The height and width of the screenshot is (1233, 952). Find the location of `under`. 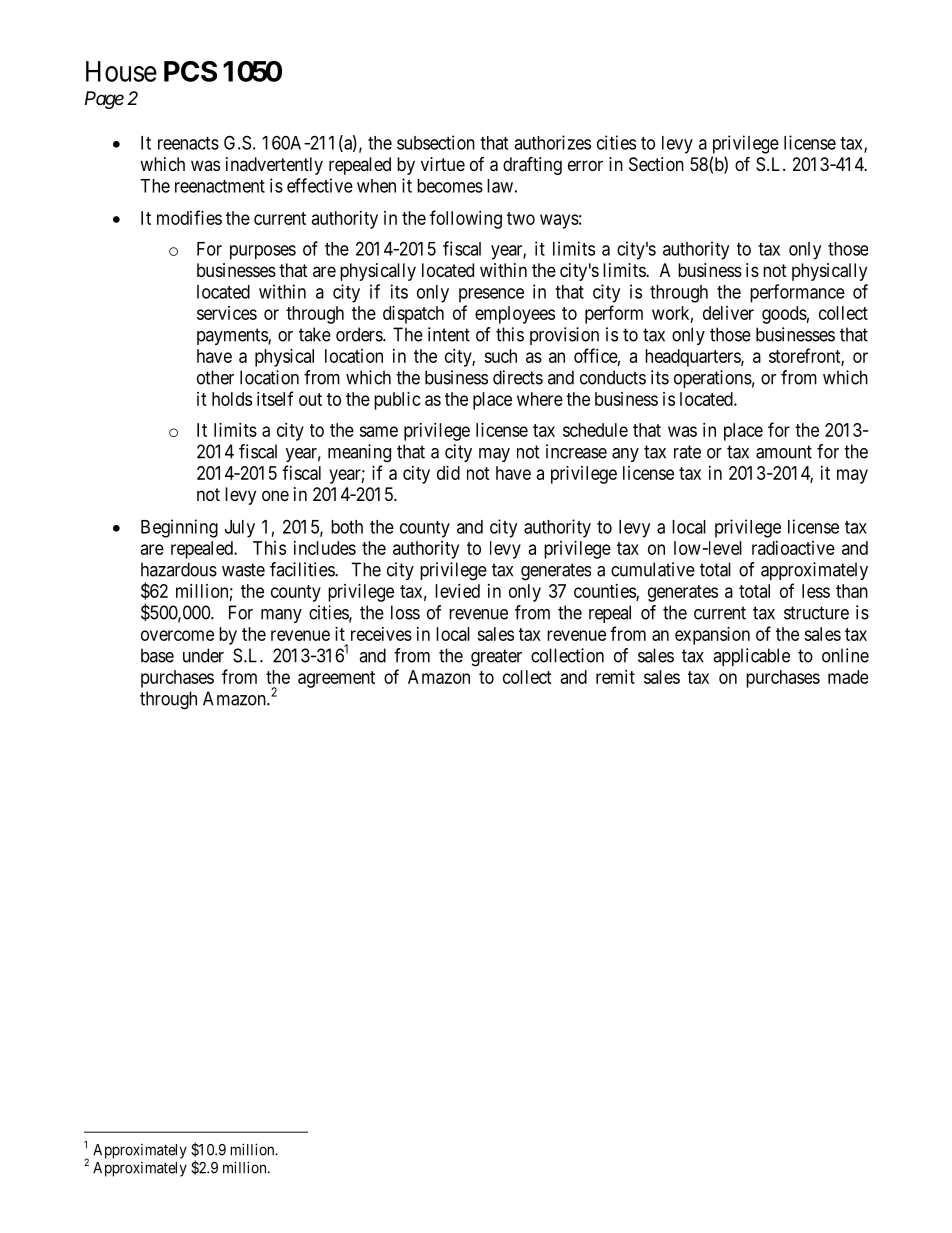

under is located at coordinates (203, 655).
